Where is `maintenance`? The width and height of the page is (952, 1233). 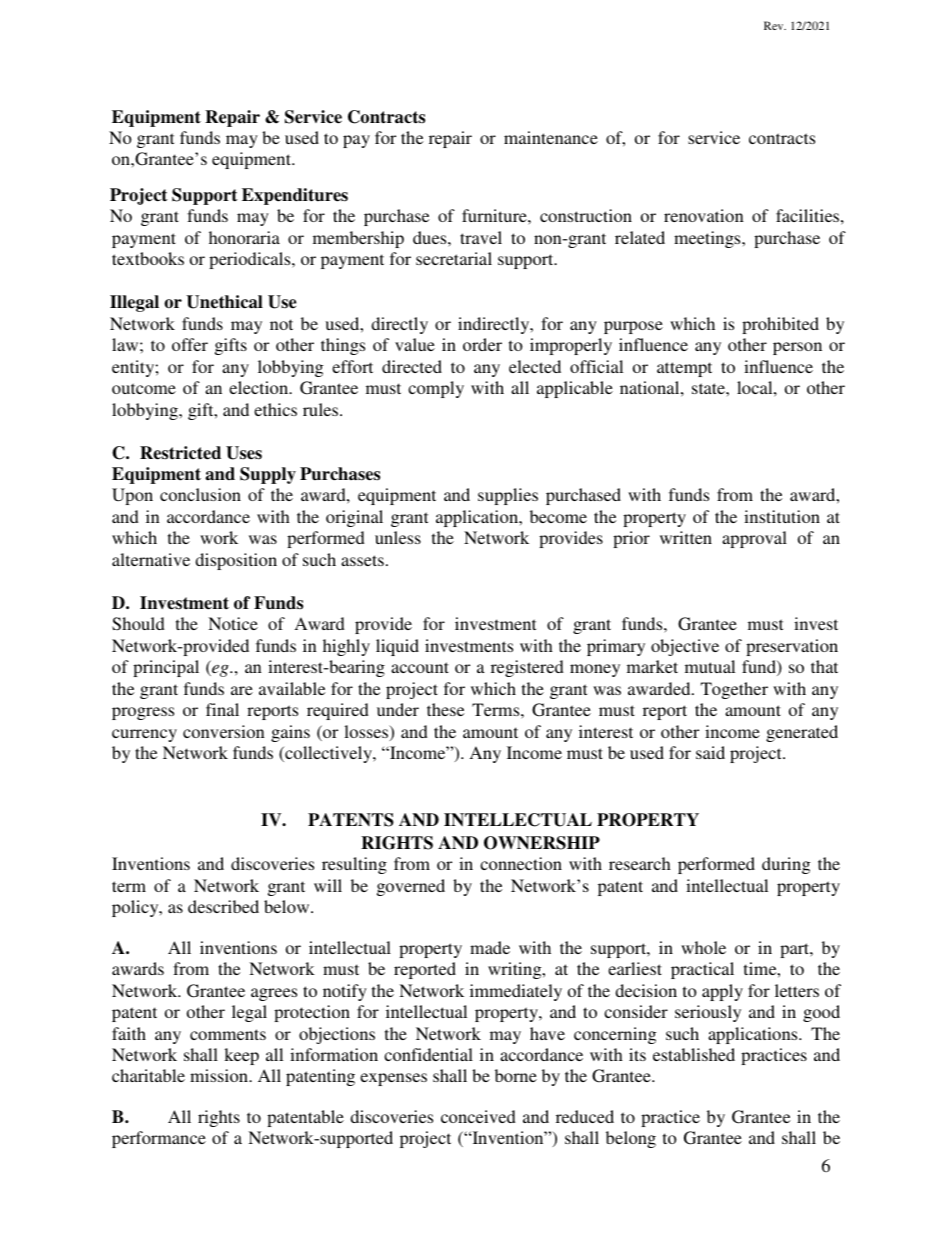 maintenance is located at coordinates (551, 137).
